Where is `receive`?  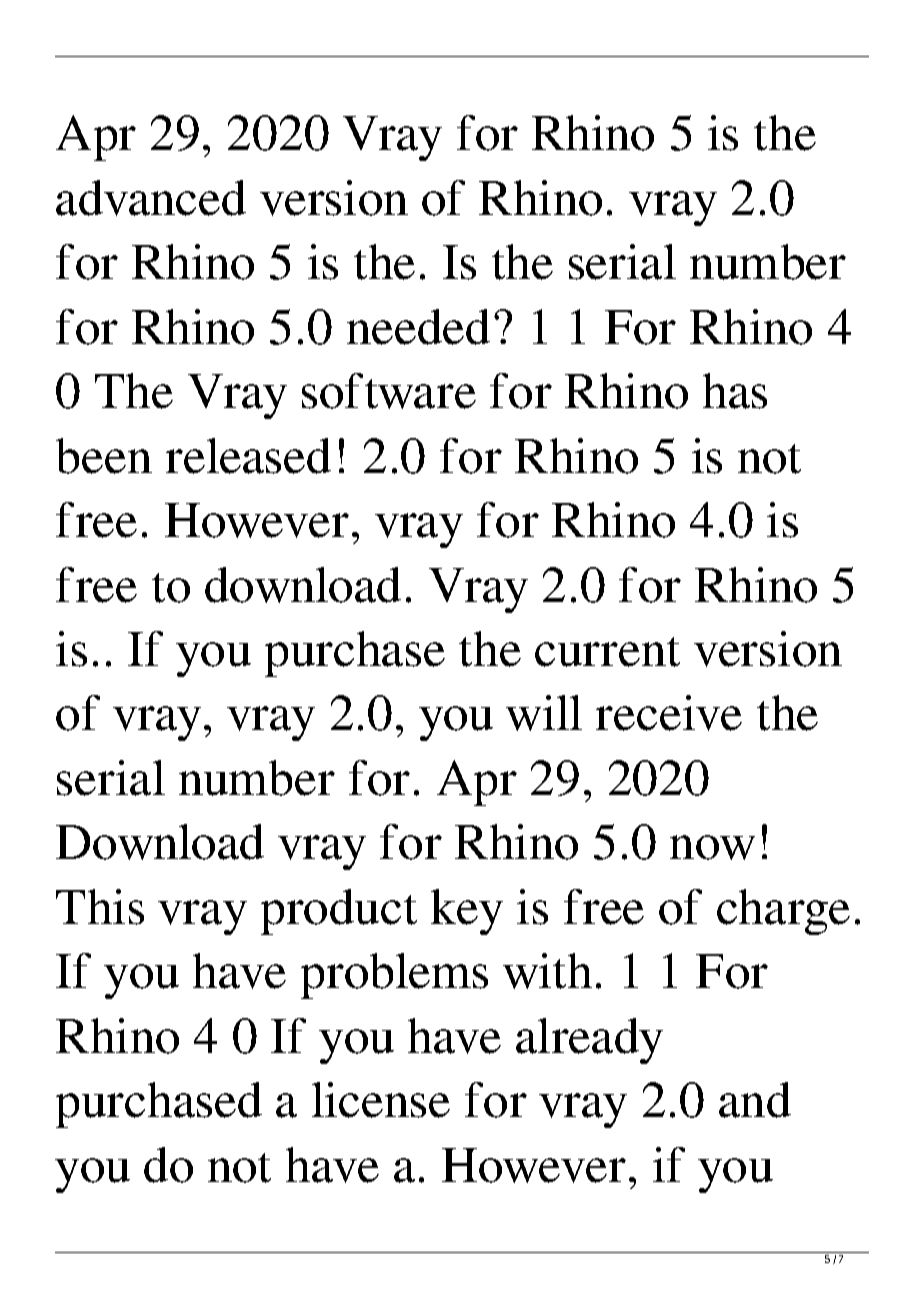 receive is located at coordinates (669, 713).
